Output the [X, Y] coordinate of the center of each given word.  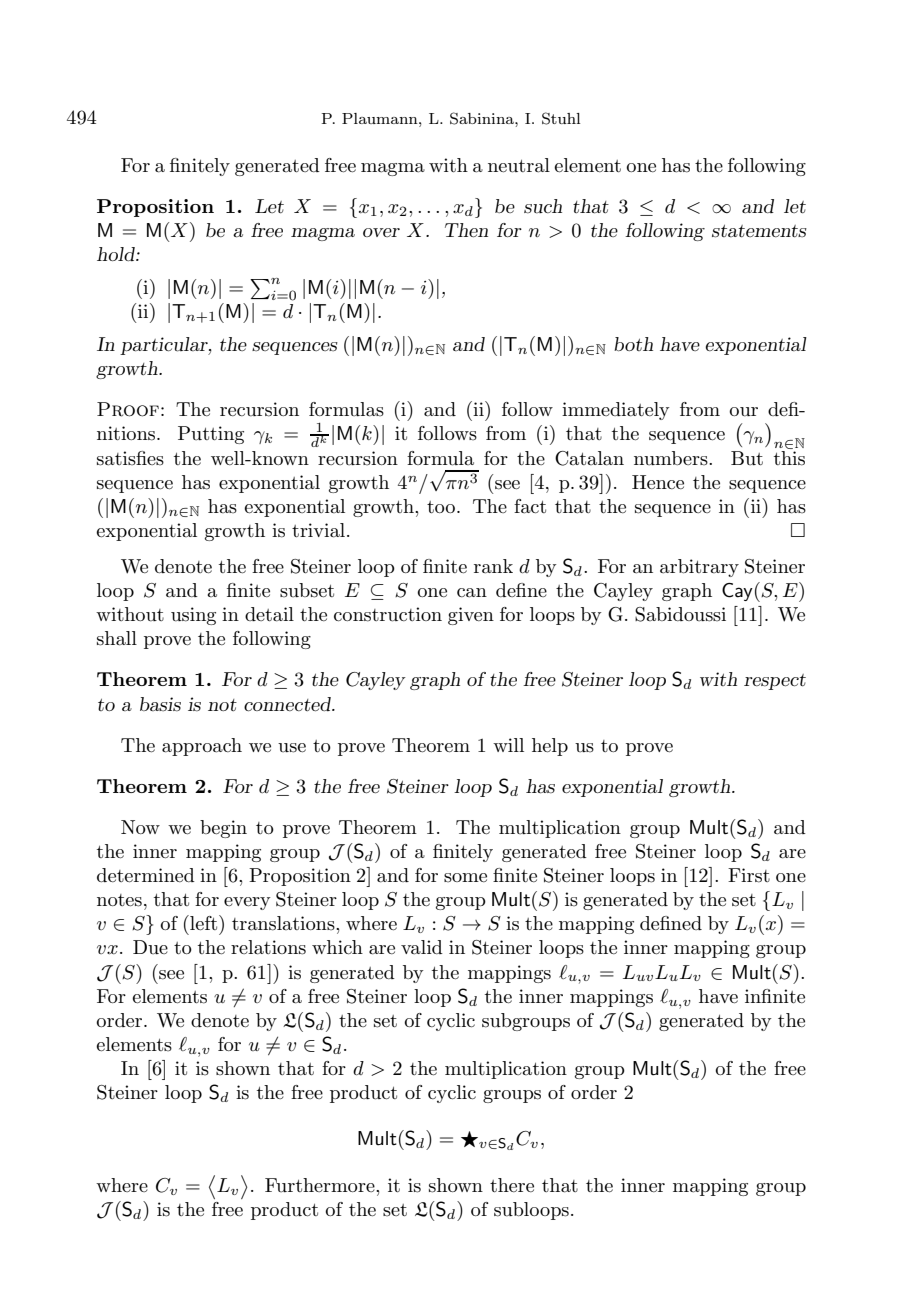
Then [466, 230]
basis [160, 704]
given [471, 616]
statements [759, 231]
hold [117, 254]
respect [775, 682]
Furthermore [321, 1185]
